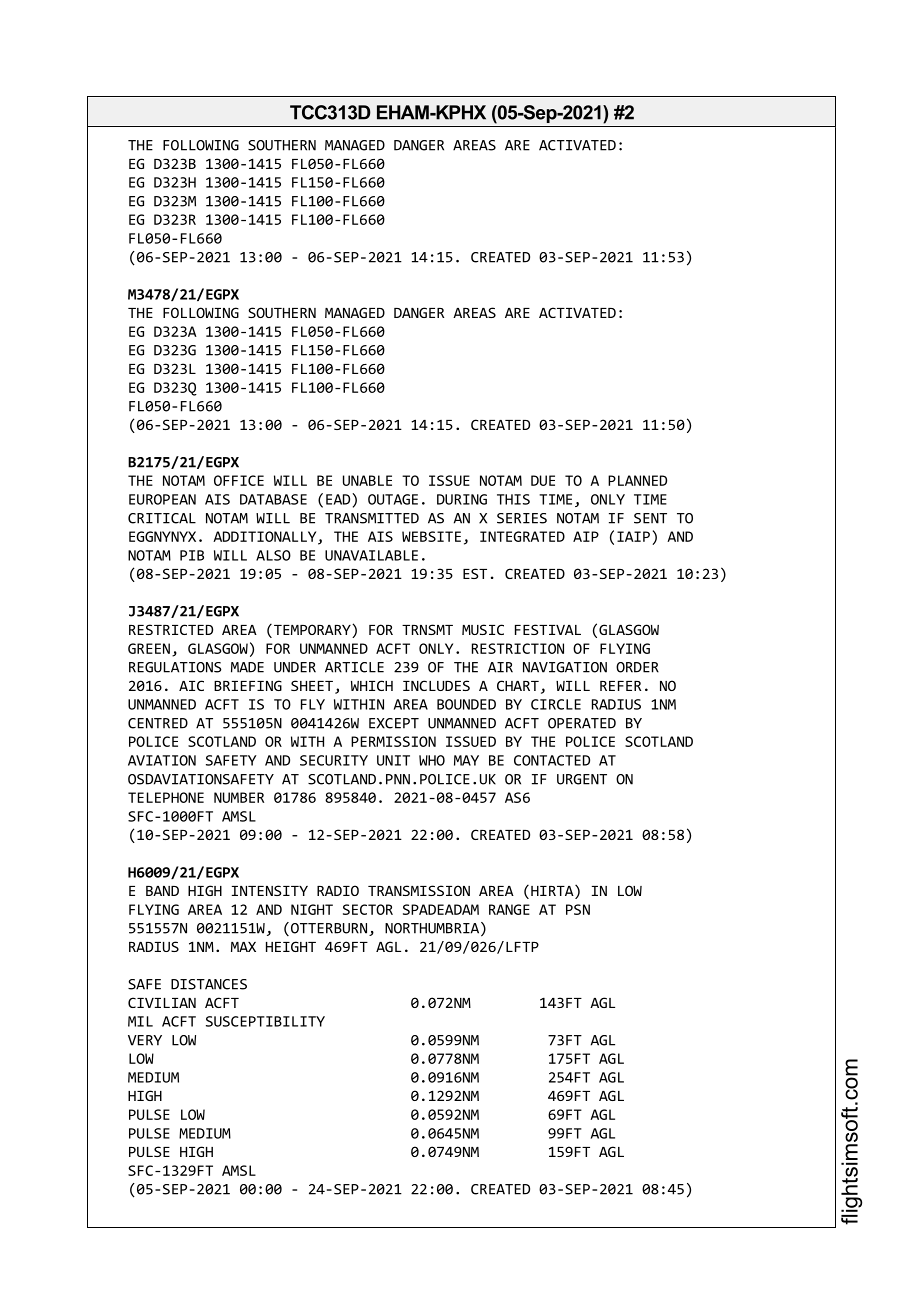 The width and height of the screenshot is (924, 1308). Describe the element at coordinates (265, 1021) in the screenshot. I see `SUSCEPTIBILITY` at that location.
